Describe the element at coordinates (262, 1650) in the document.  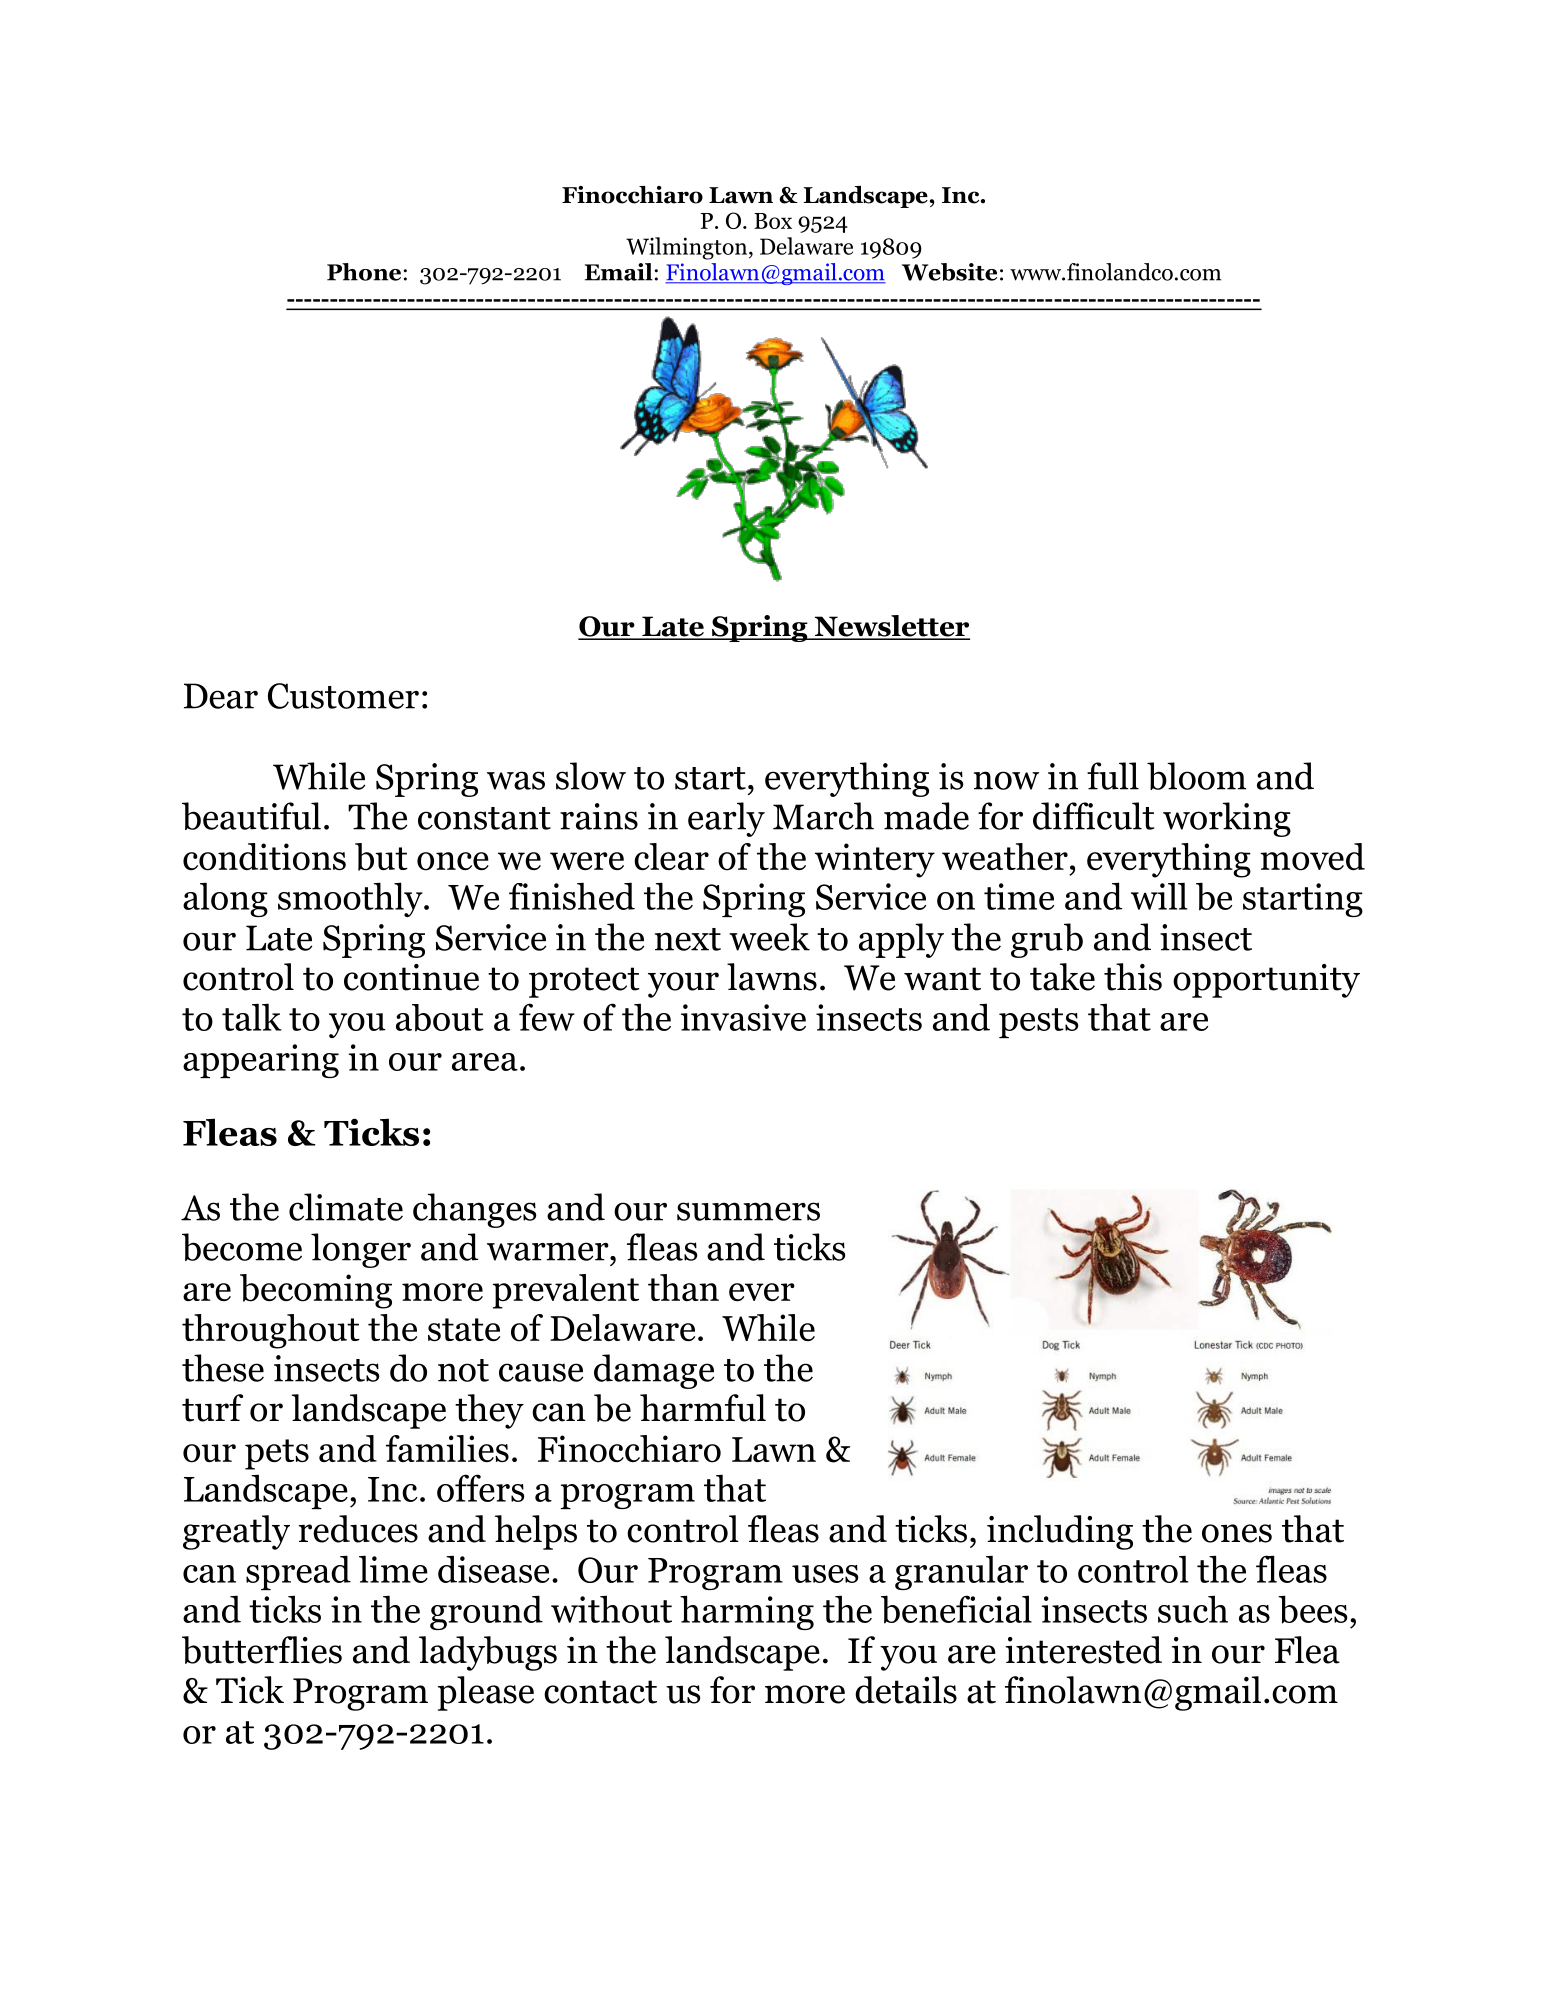
I see `butterflies` at that location.
